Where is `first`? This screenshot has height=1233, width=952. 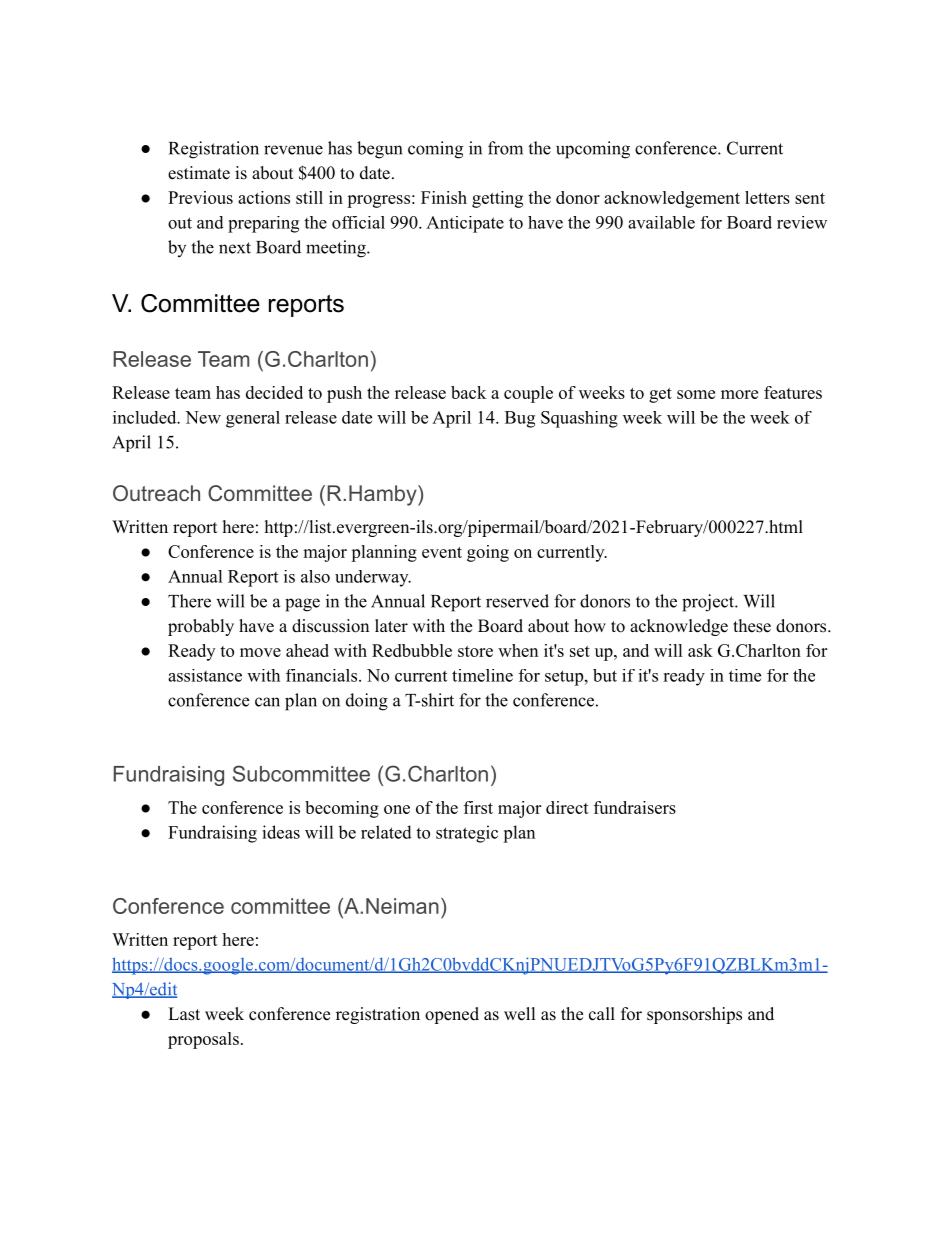 first is located at coordinates (478, 807).
